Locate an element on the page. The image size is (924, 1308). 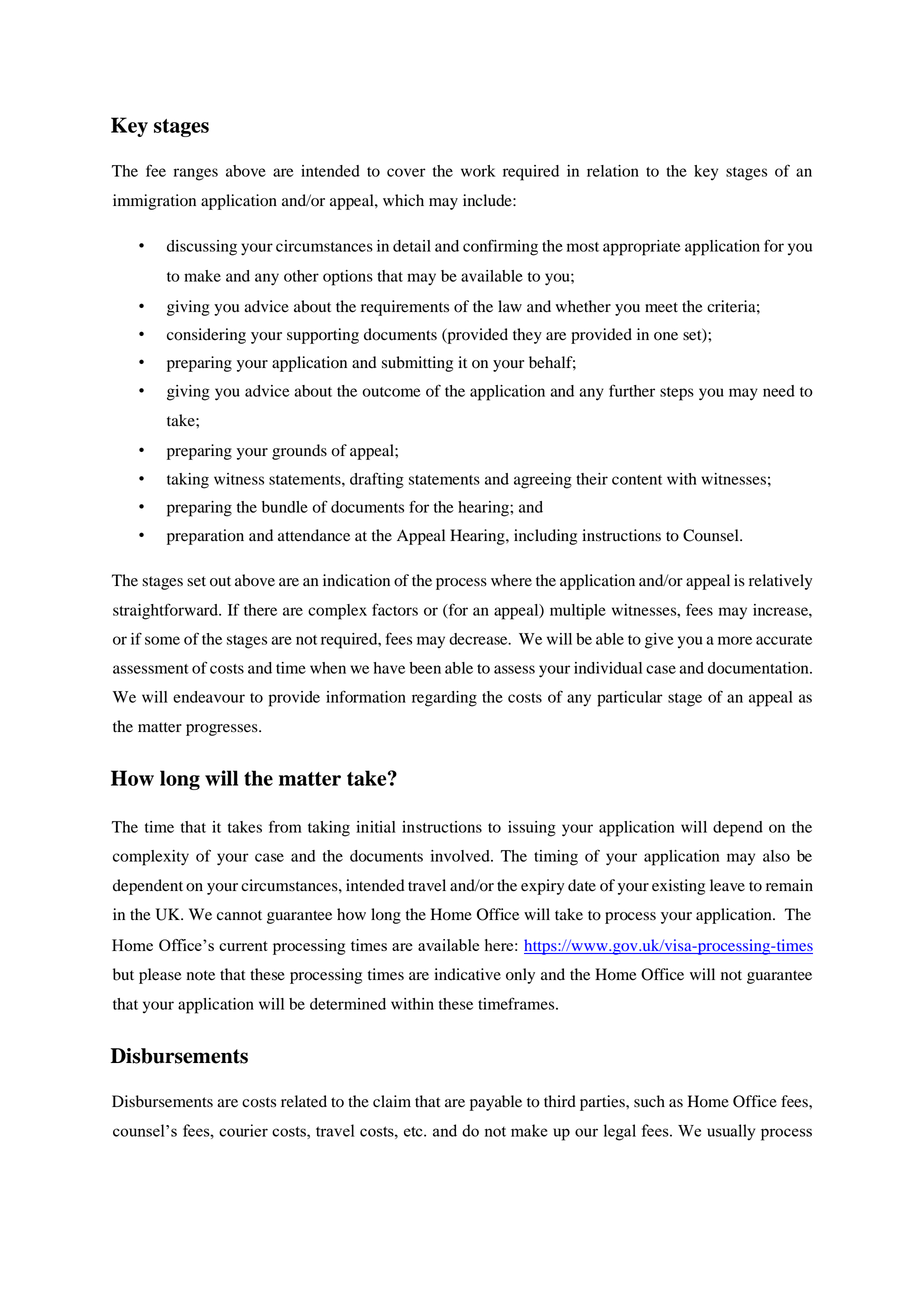
content is located at coordinates (637, 480).
